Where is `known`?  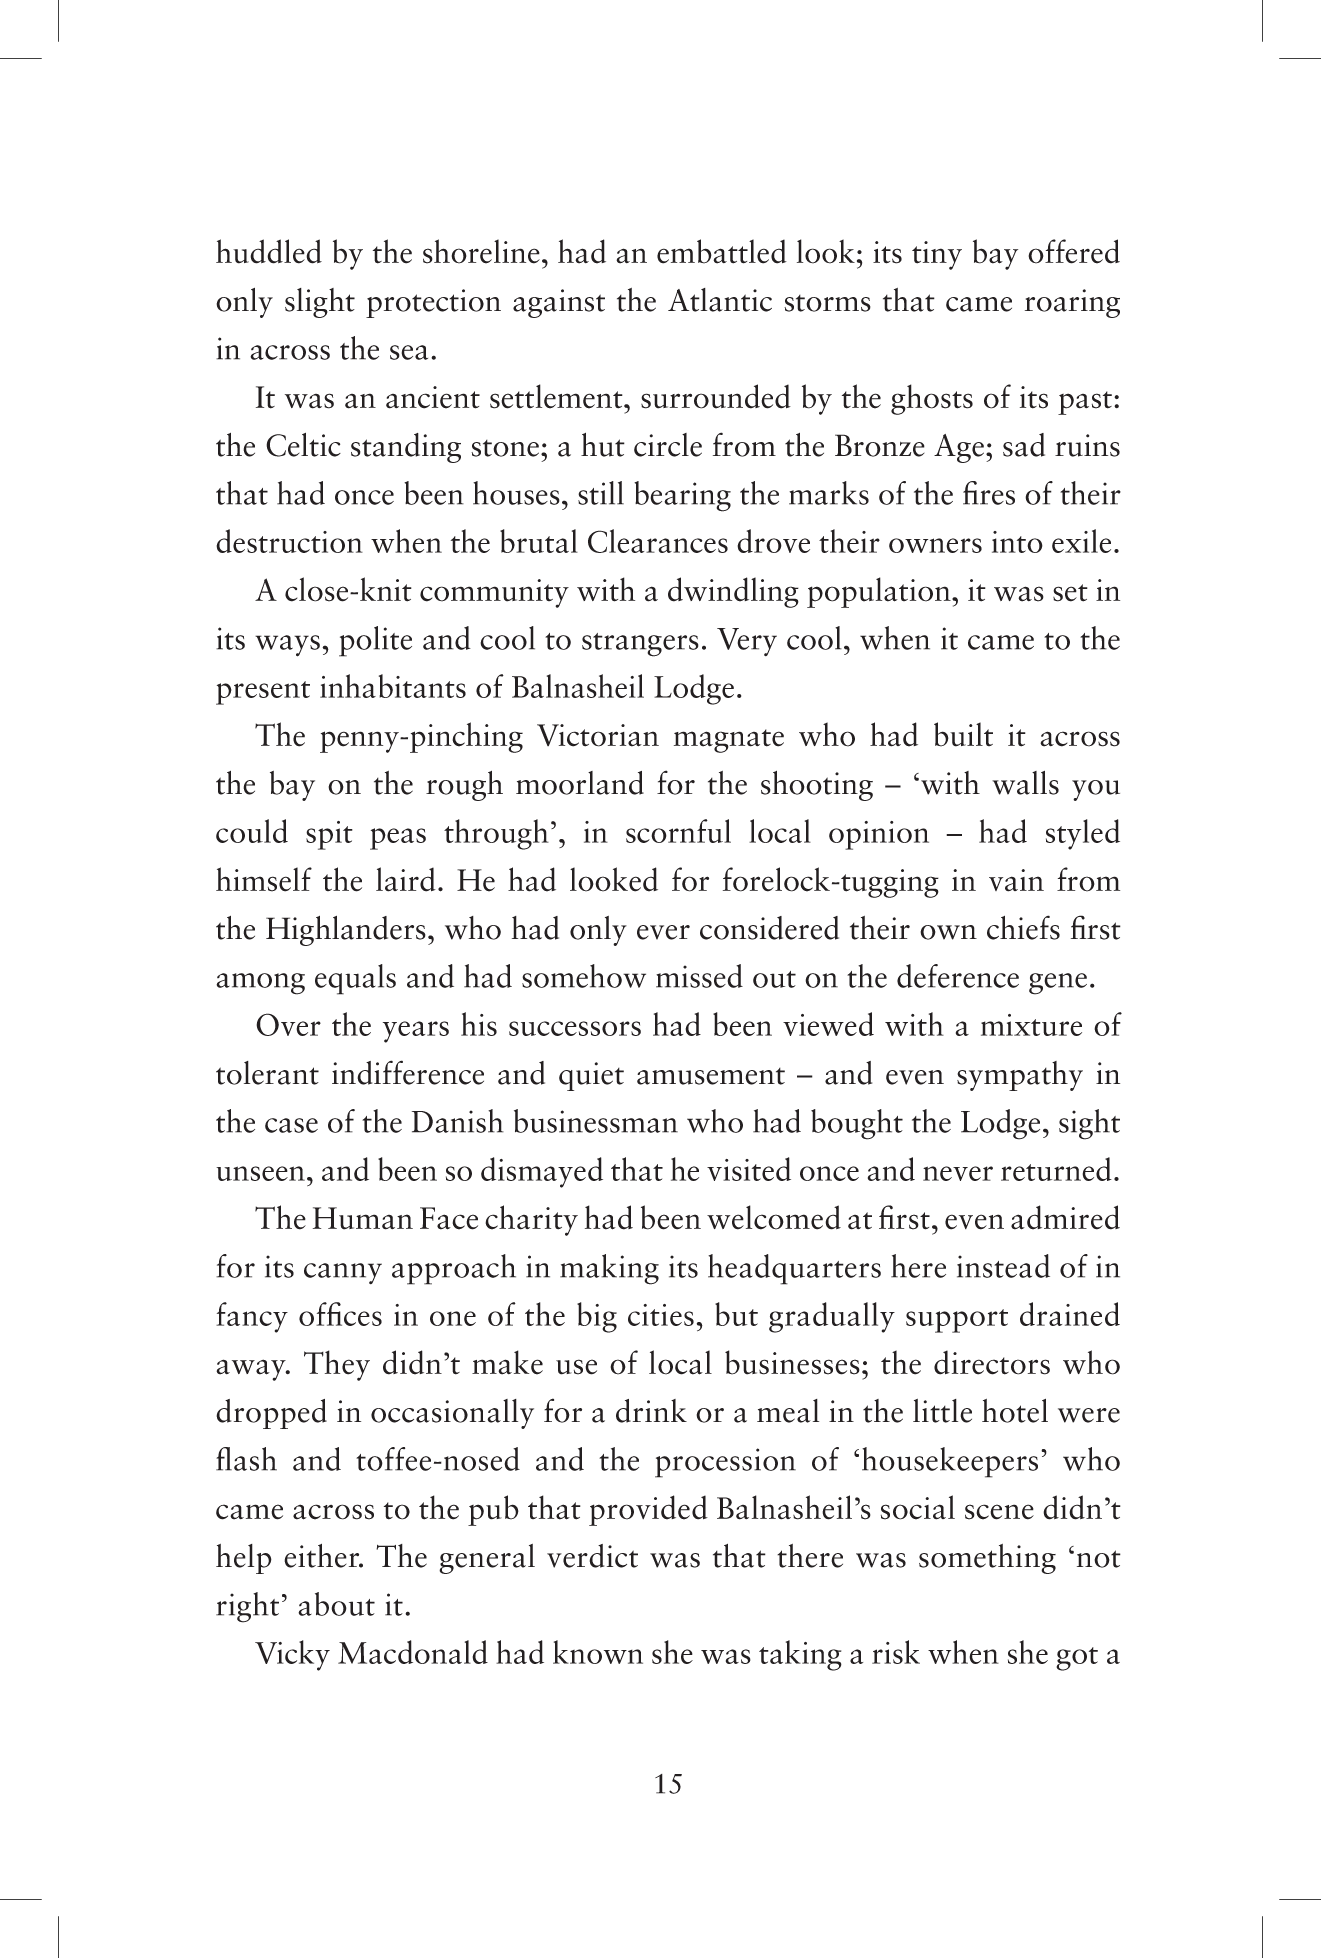
known is located at coordinates (598, 1652).
